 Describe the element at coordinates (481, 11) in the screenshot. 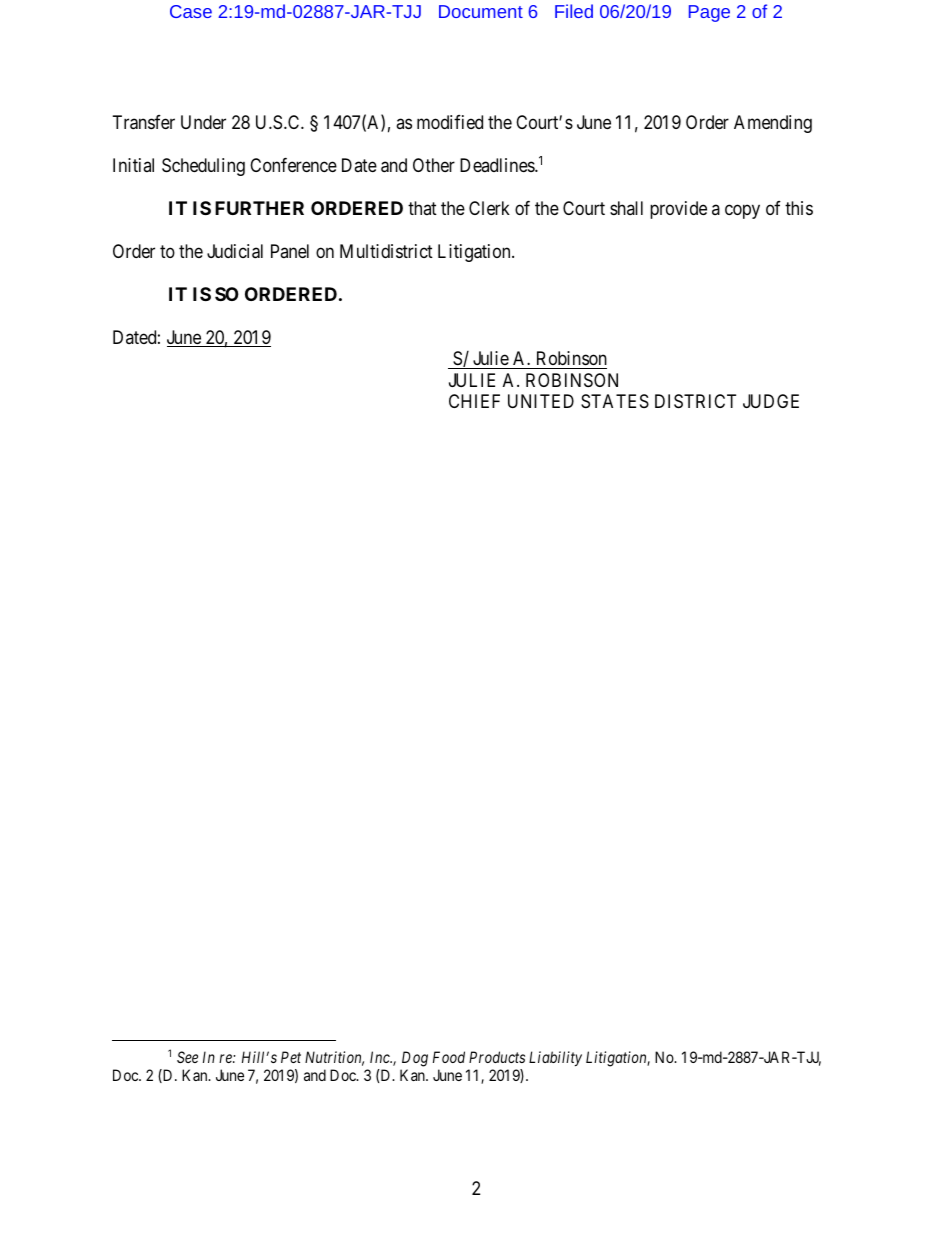

I see `Document` at that location.
